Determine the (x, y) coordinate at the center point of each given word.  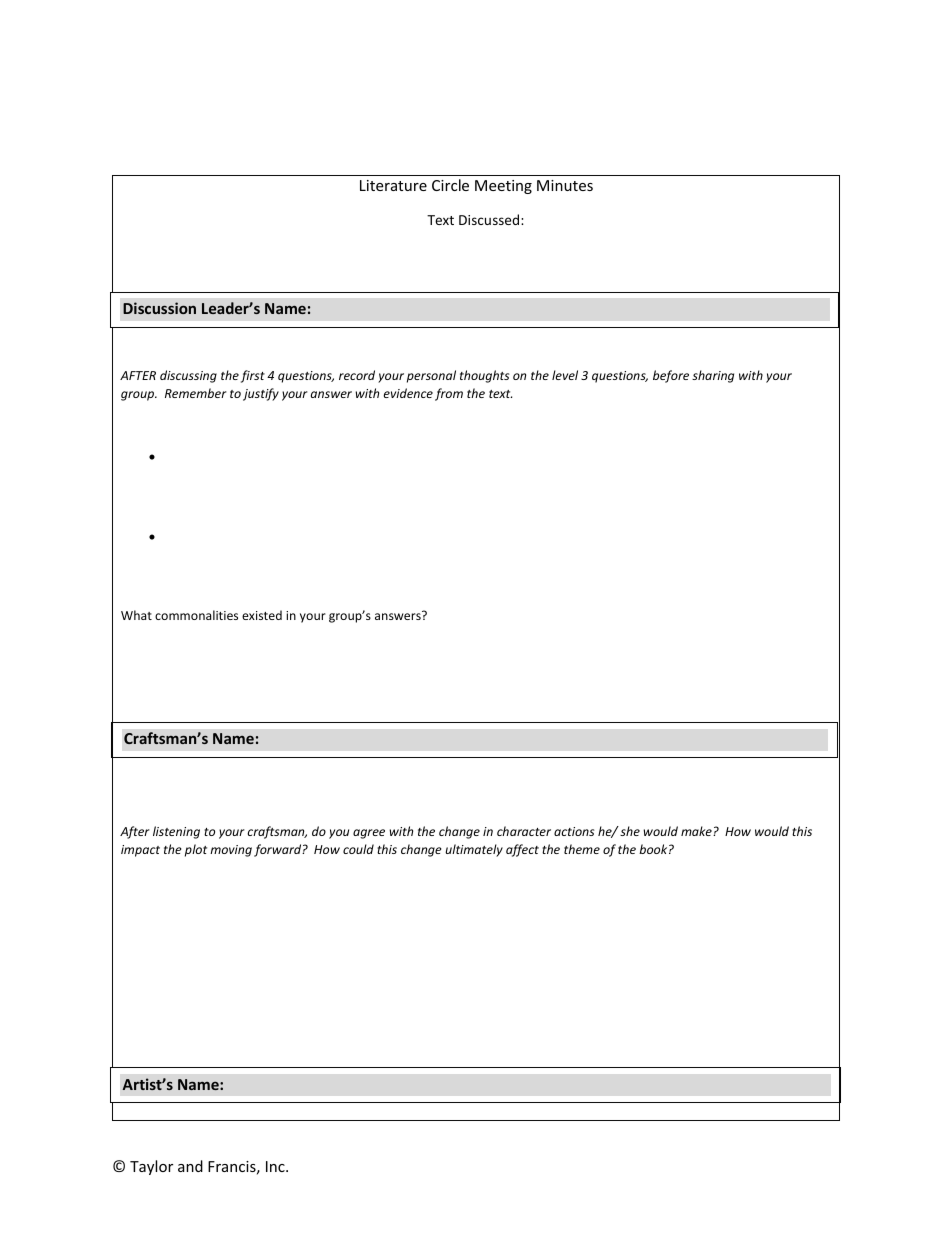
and (190, 1166)
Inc (276, 1166)
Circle (450, 185)
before (671, 376)
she (630, 831)
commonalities (196, 615)
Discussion (159, 308)
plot (196, 850)
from (449, 394)
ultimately (474, 850)
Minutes (565, 185)
